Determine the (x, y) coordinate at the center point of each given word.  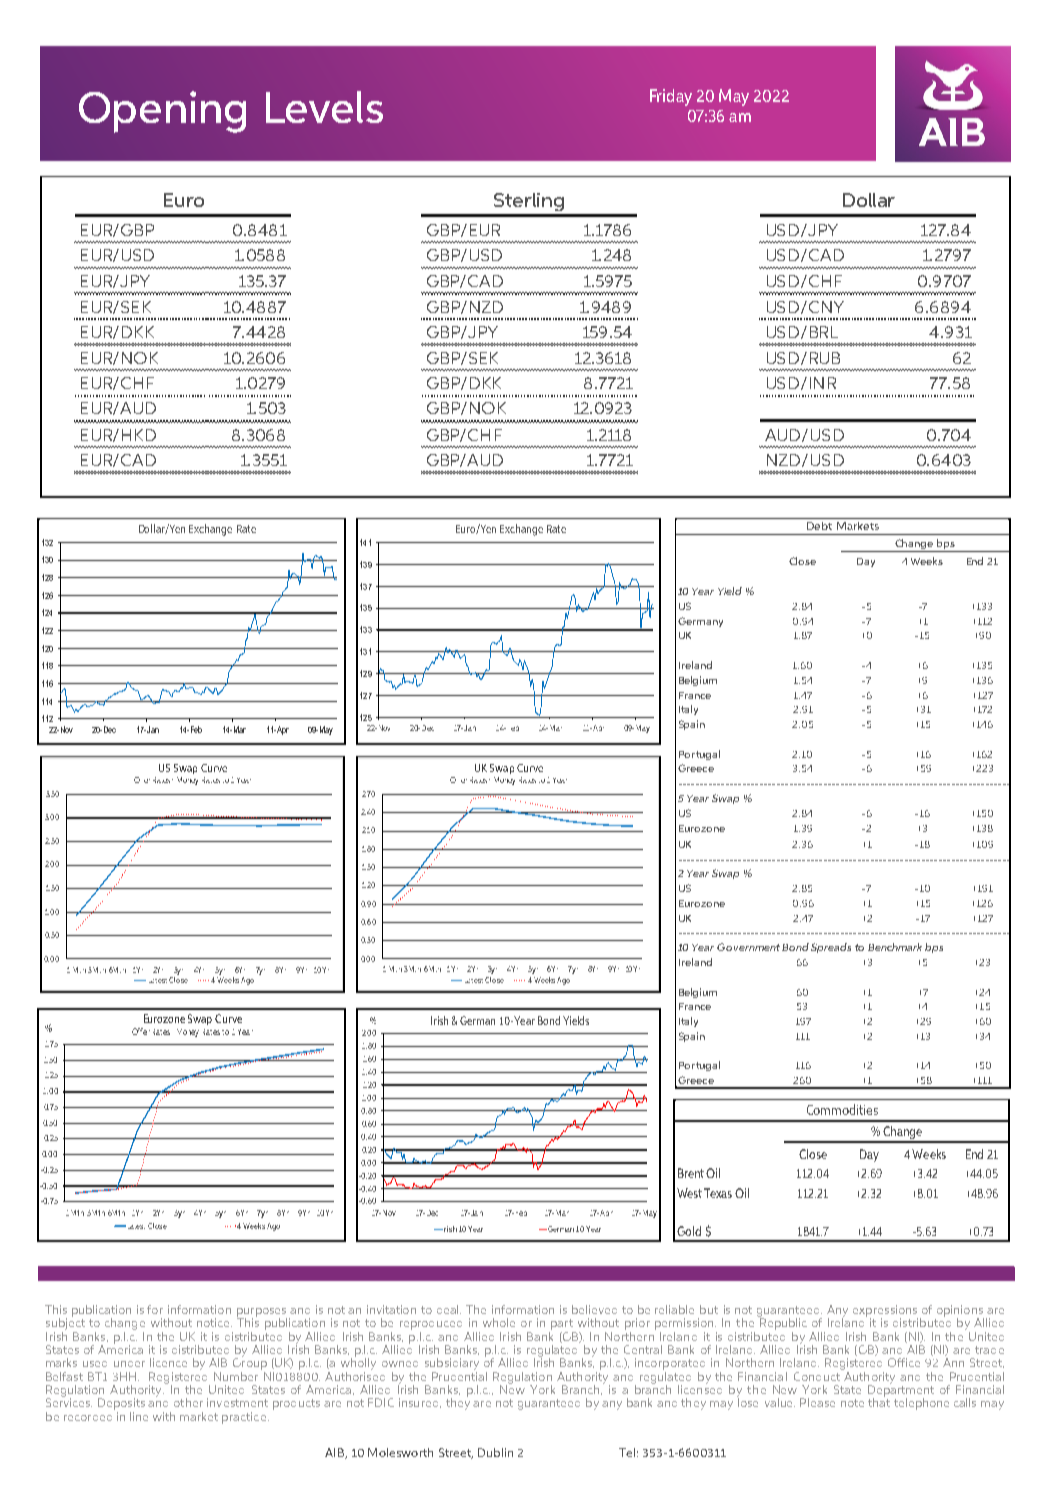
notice (214, 1322)
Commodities (842, 1109)
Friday (671, 97)
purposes (262, 1313)
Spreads (831, 948)
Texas (718, 1193)
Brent (691, 1173)
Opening (162, 112)
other (188, 1402)
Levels (324, 107)
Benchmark (895, 947)
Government (748, 947)
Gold (689, 1231)
